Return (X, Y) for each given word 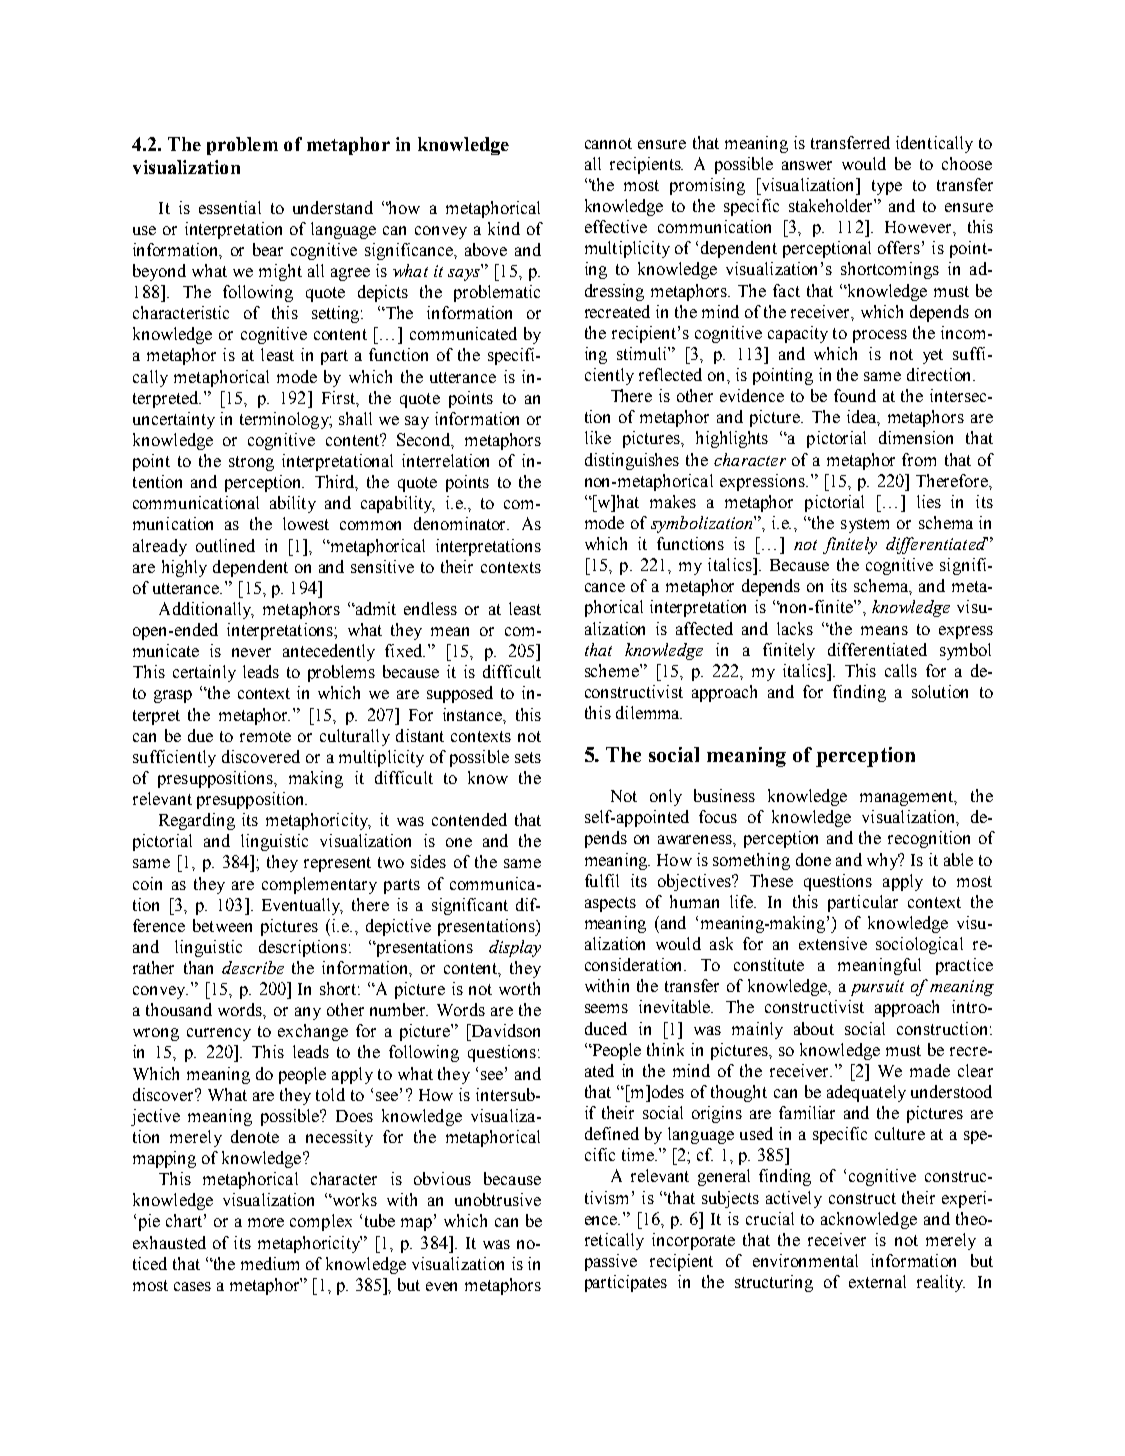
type (887, 187)
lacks (795, 628)
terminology (286, 420)
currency (219, 1034)
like (598, 437)
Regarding (197, 821)
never (251, 652)
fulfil (602, 880)
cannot (608, 143)
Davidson (504, 1030)
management (908, 798)
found (855, 395)
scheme (613, 670)
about (814, 1028)
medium (270, 1263)
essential (230, 207)
